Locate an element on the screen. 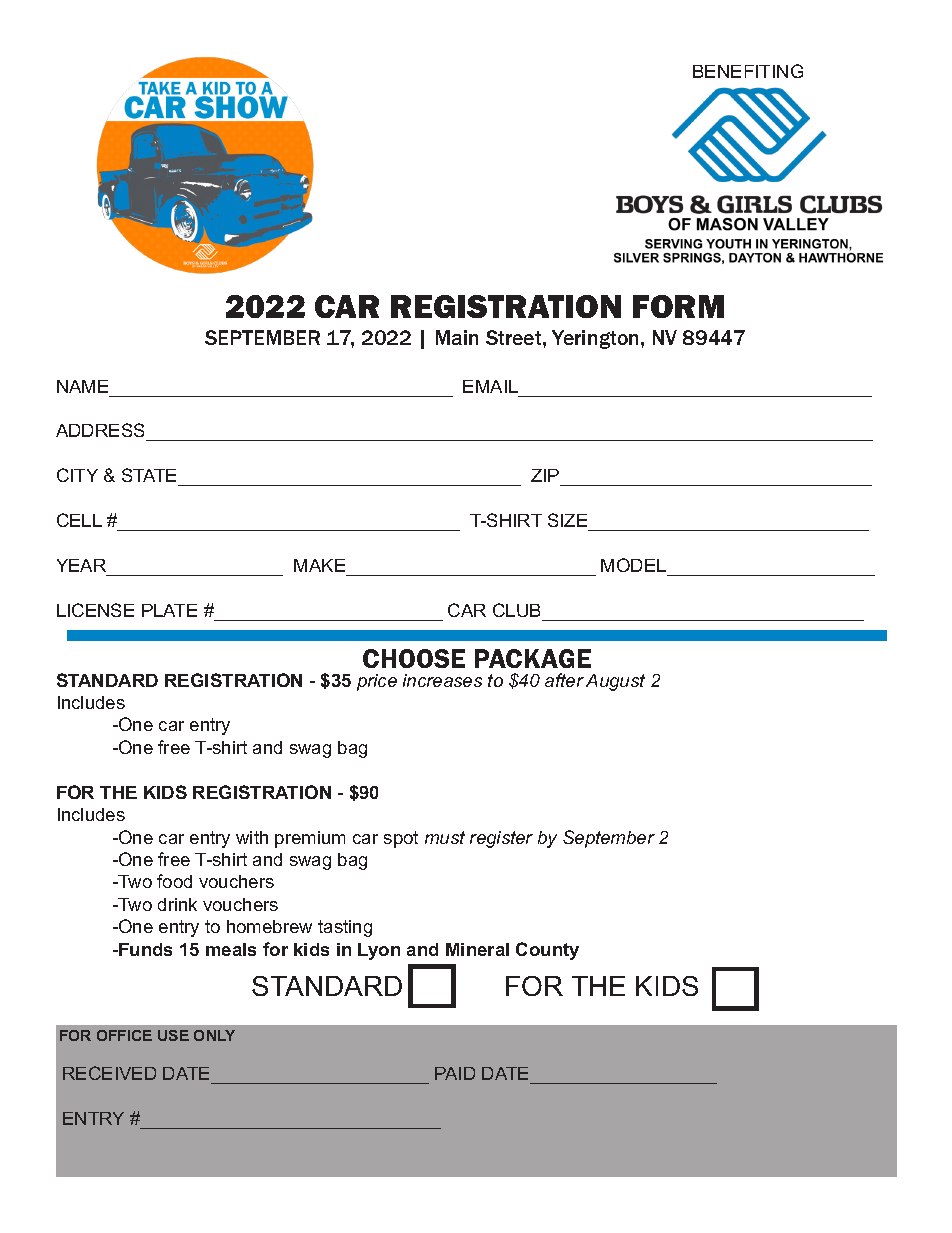 The height and width of the screenshot is (1233, 952). Street is located at coordinates (515, 337).
